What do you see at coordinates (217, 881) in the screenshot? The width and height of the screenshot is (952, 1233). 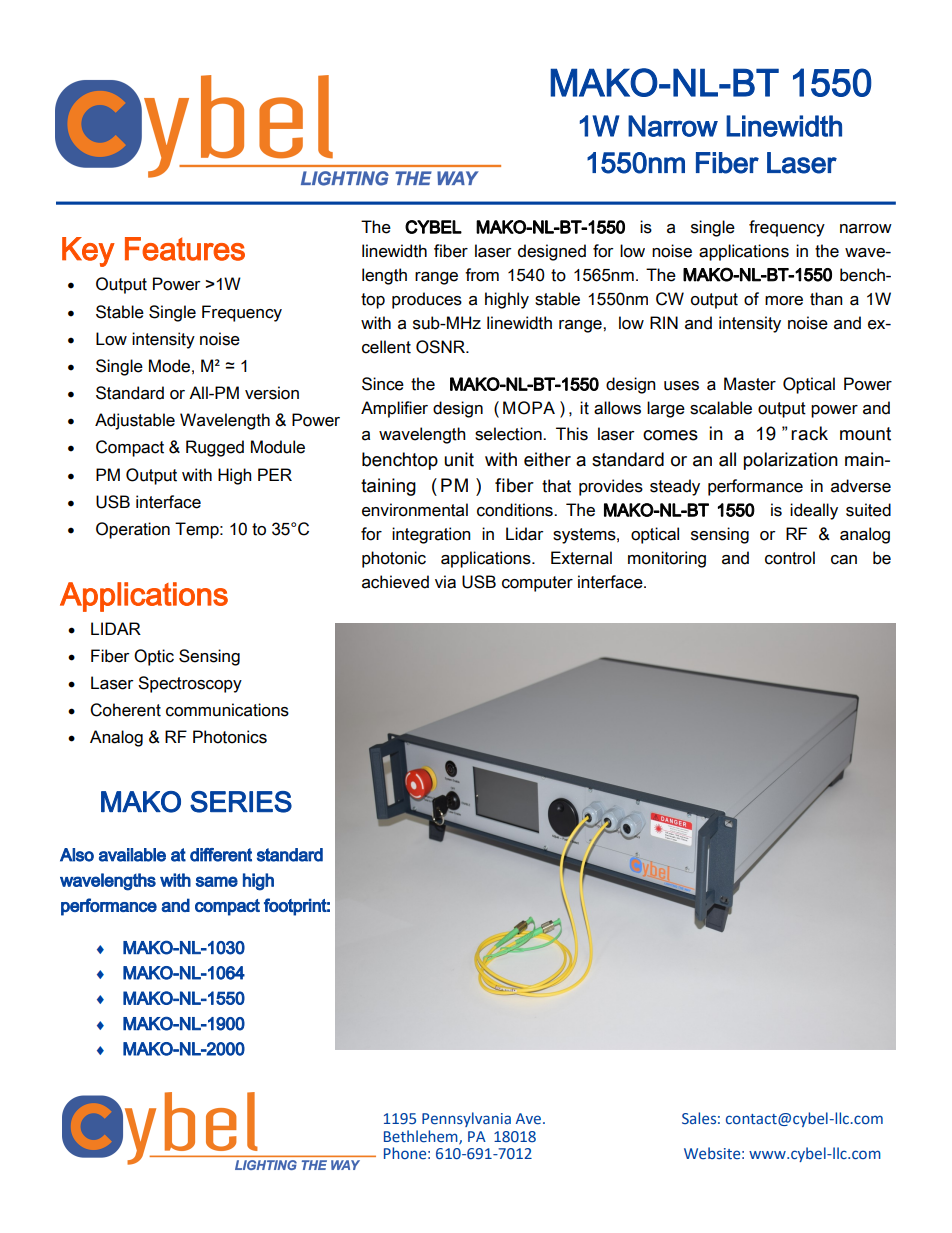 I see `same` at bounding box center [217, 881].
